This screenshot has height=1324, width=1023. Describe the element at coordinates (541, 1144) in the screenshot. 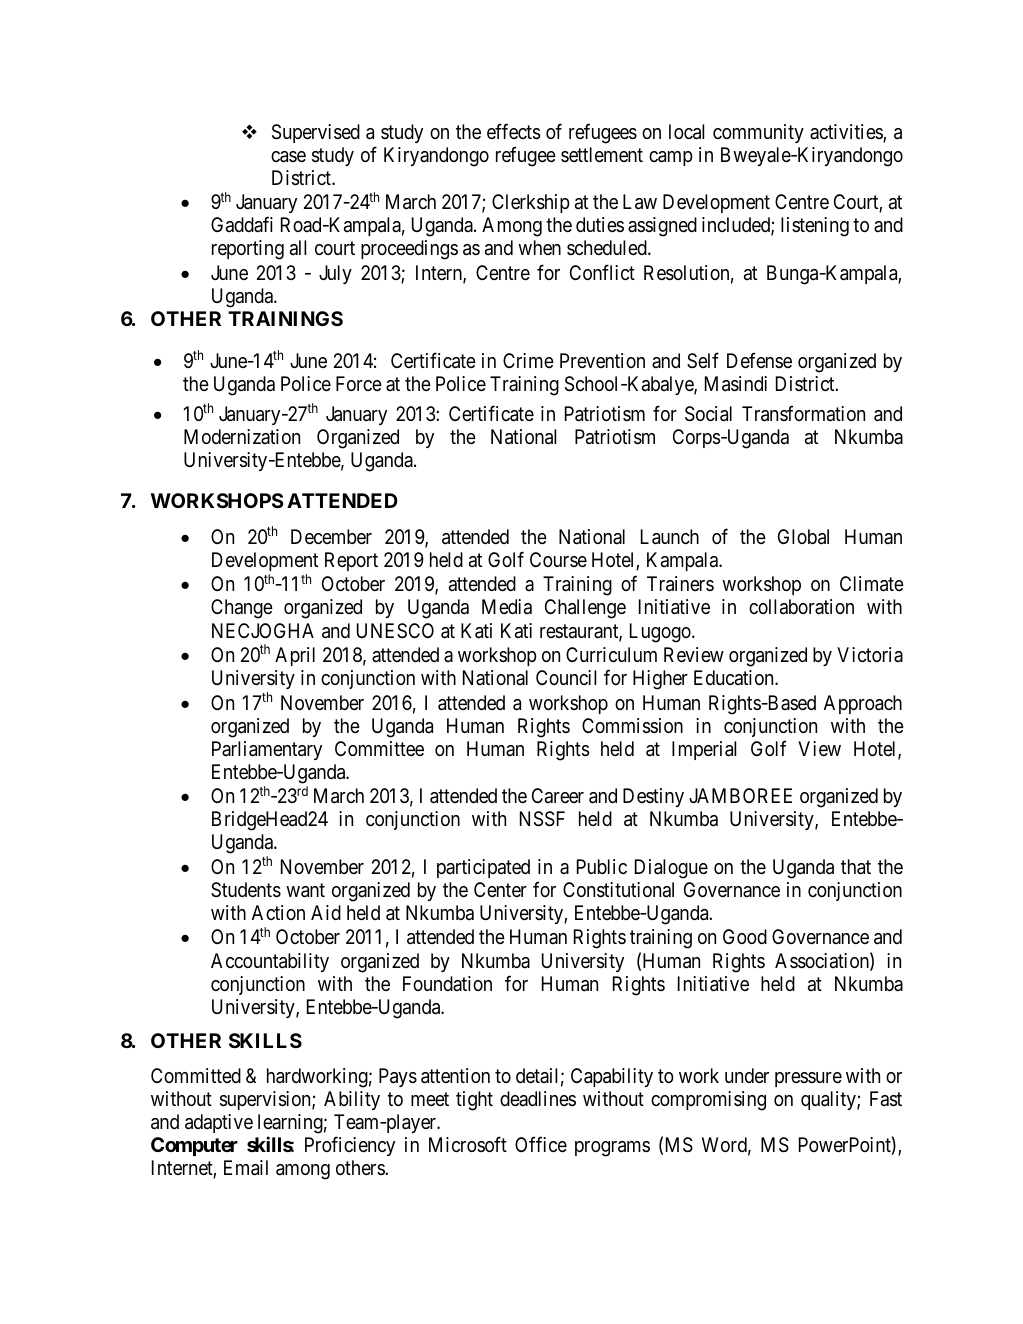

I see `Office` at that location.
